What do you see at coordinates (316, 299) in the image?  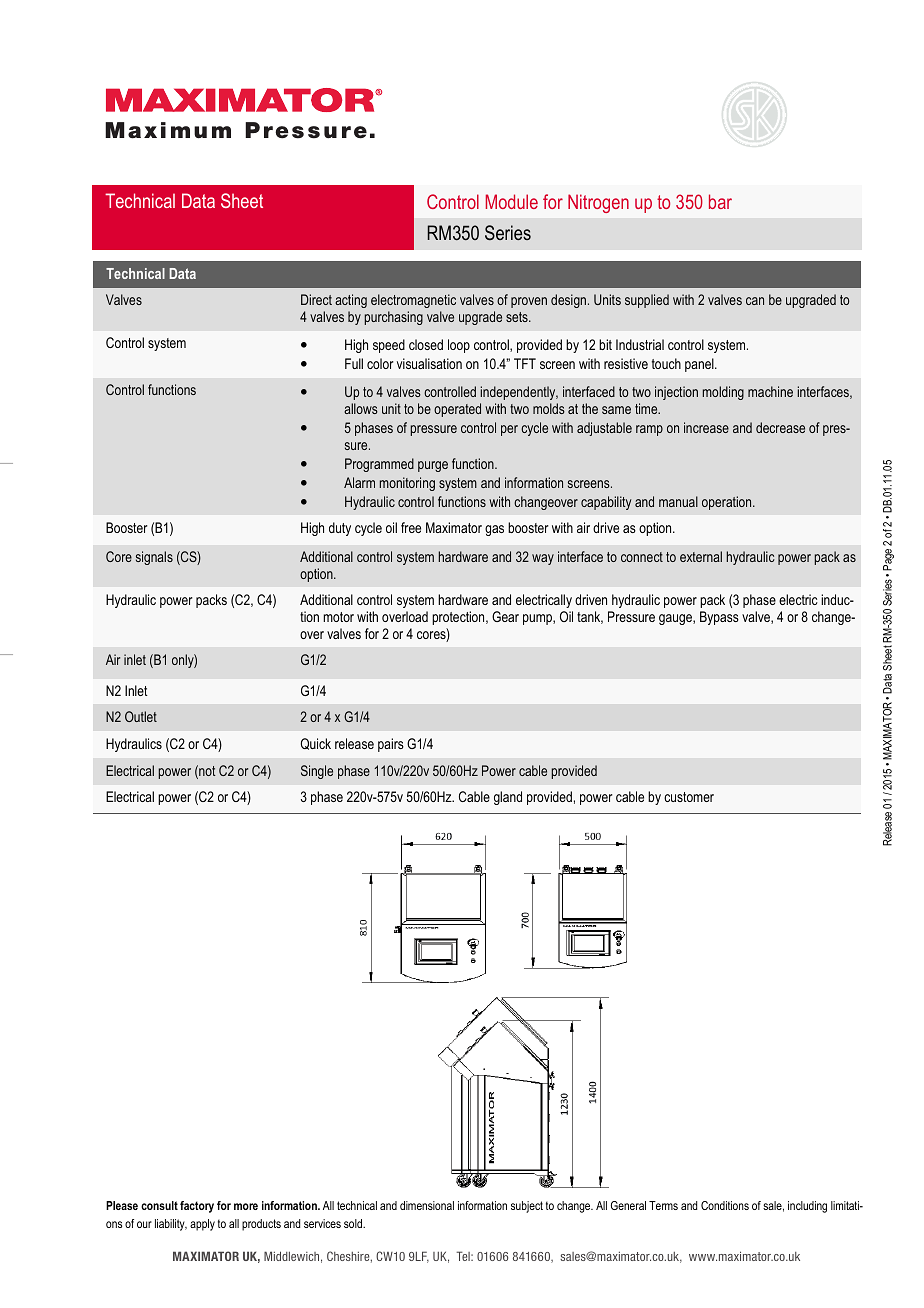 I see `Direct` at bounding box center [316, 299].
